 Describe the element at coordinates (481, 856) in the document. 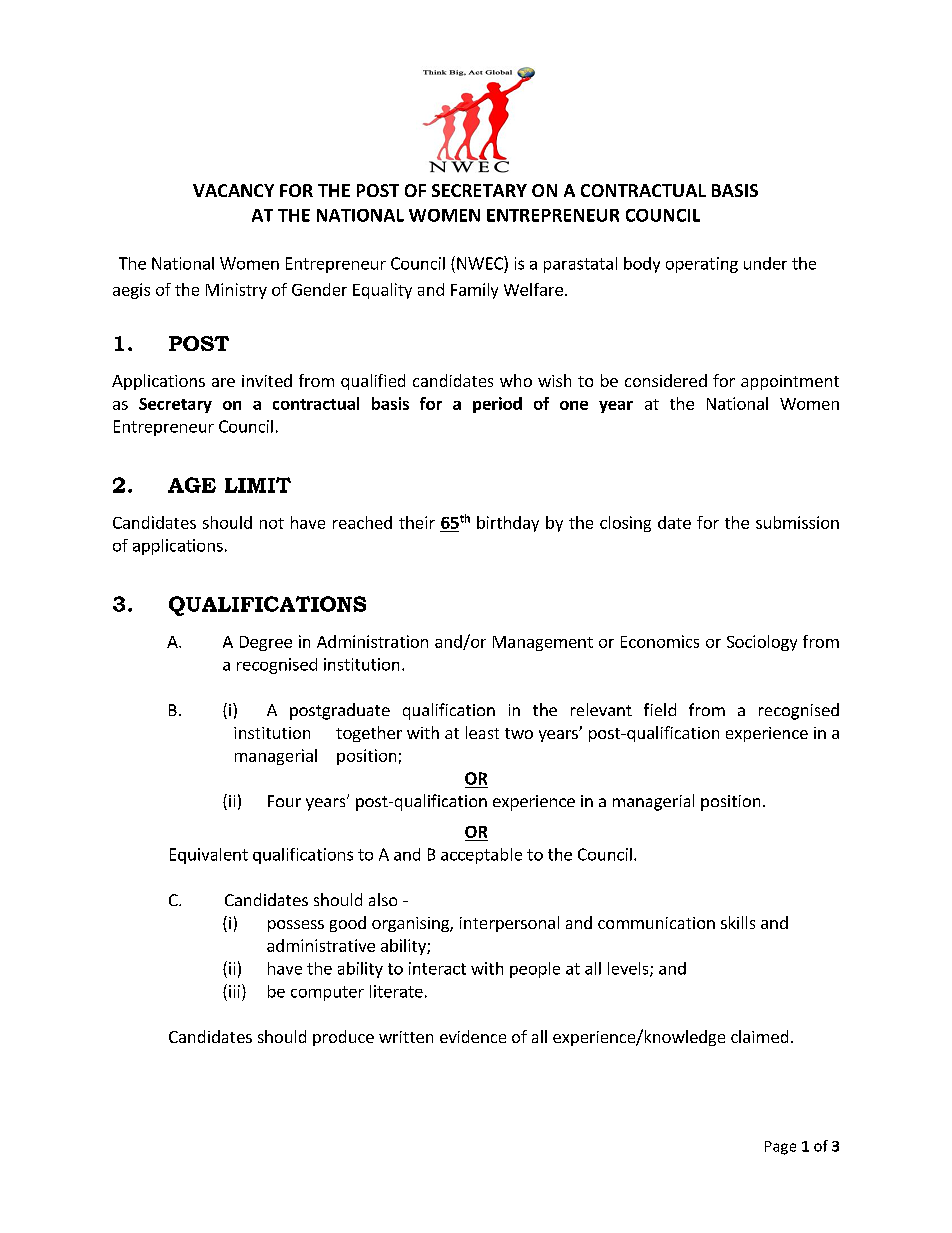

I see `acceptable` at that location.
